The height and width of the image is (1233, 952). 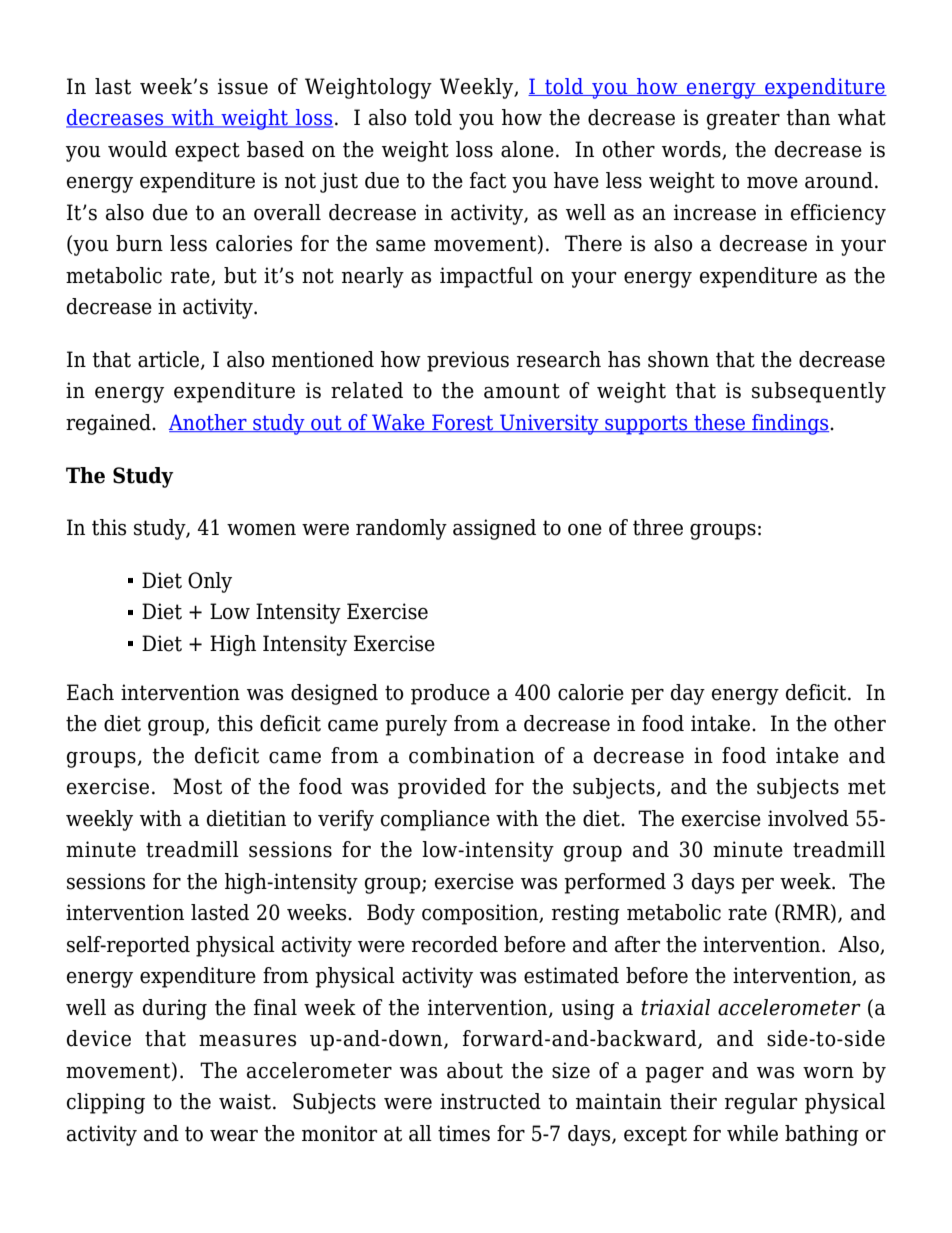 What do you see at coordinates (207, 152) in the image?
I see `expect` at bounding box center [207, 152].
